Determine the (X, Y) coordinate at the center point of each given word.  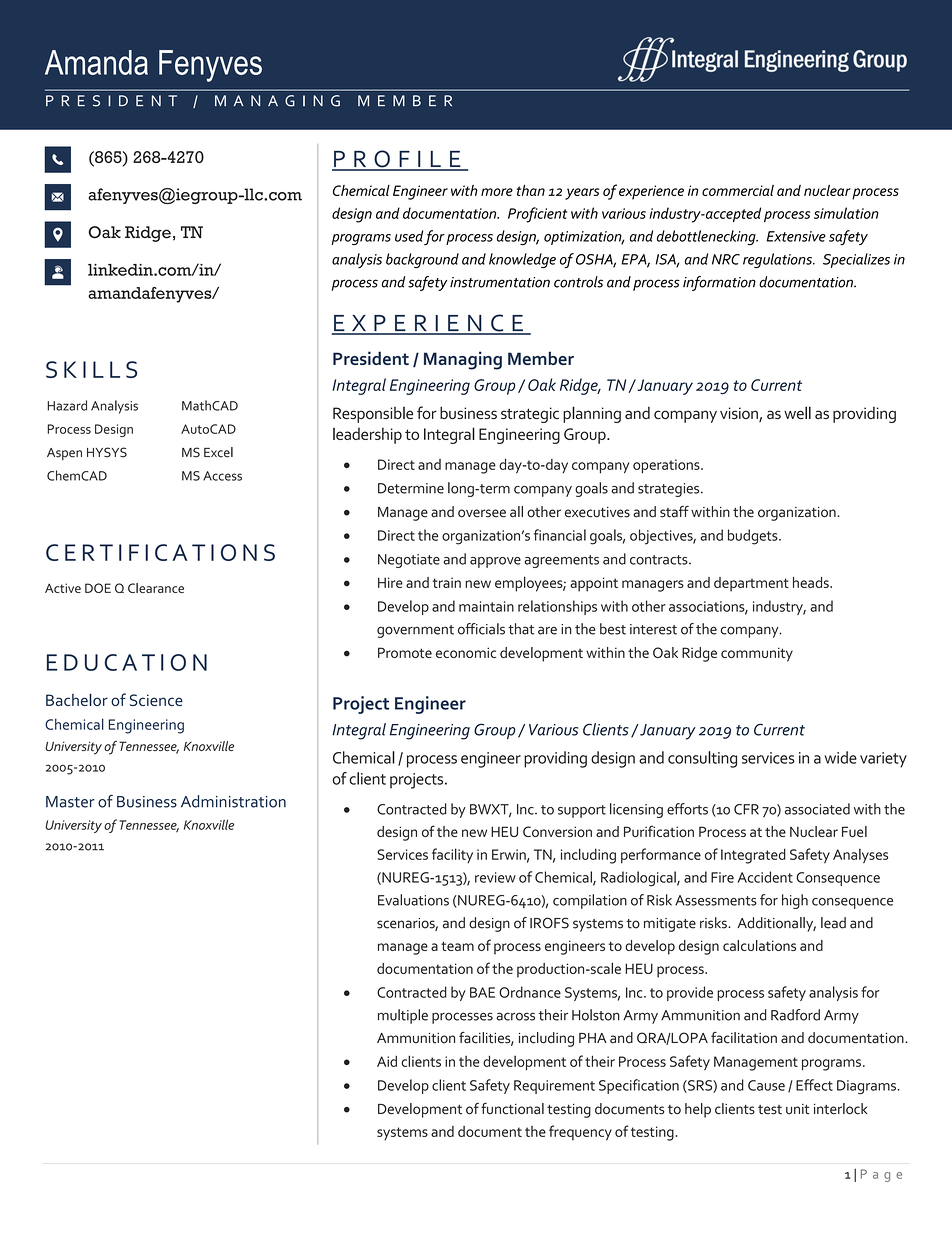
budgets (754, 537)
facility (452, 855)
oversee (482, 513)
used (409, 236)
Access (222, 476)
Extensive (796, 236)
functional (512, 1108)
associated (817, 809)
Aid (387, 1061)
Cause (766, 1085)
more (497, 192)
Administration (233, 801)
